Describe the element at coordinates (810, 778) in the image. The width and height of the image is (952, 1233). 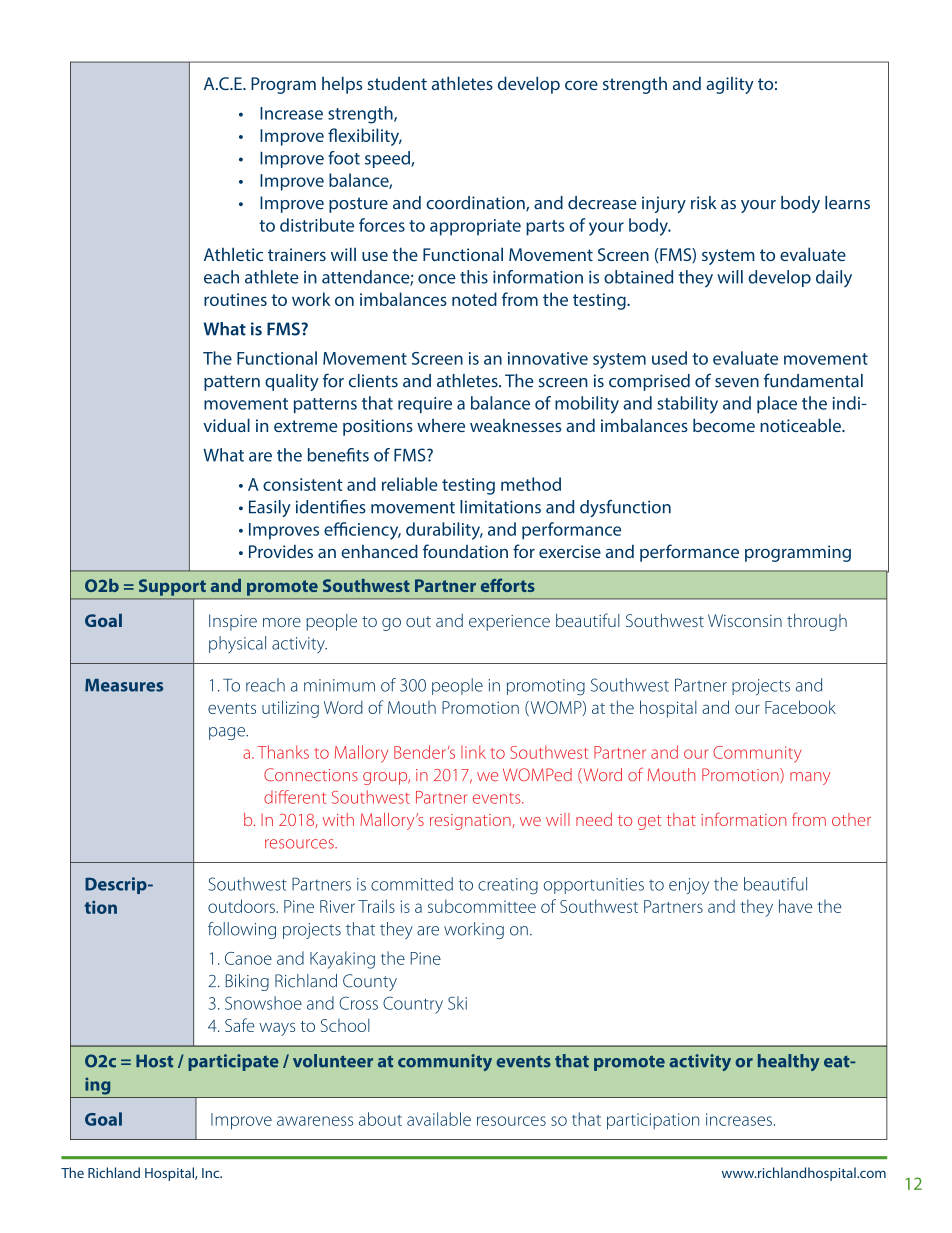
I see `many` at that location.
